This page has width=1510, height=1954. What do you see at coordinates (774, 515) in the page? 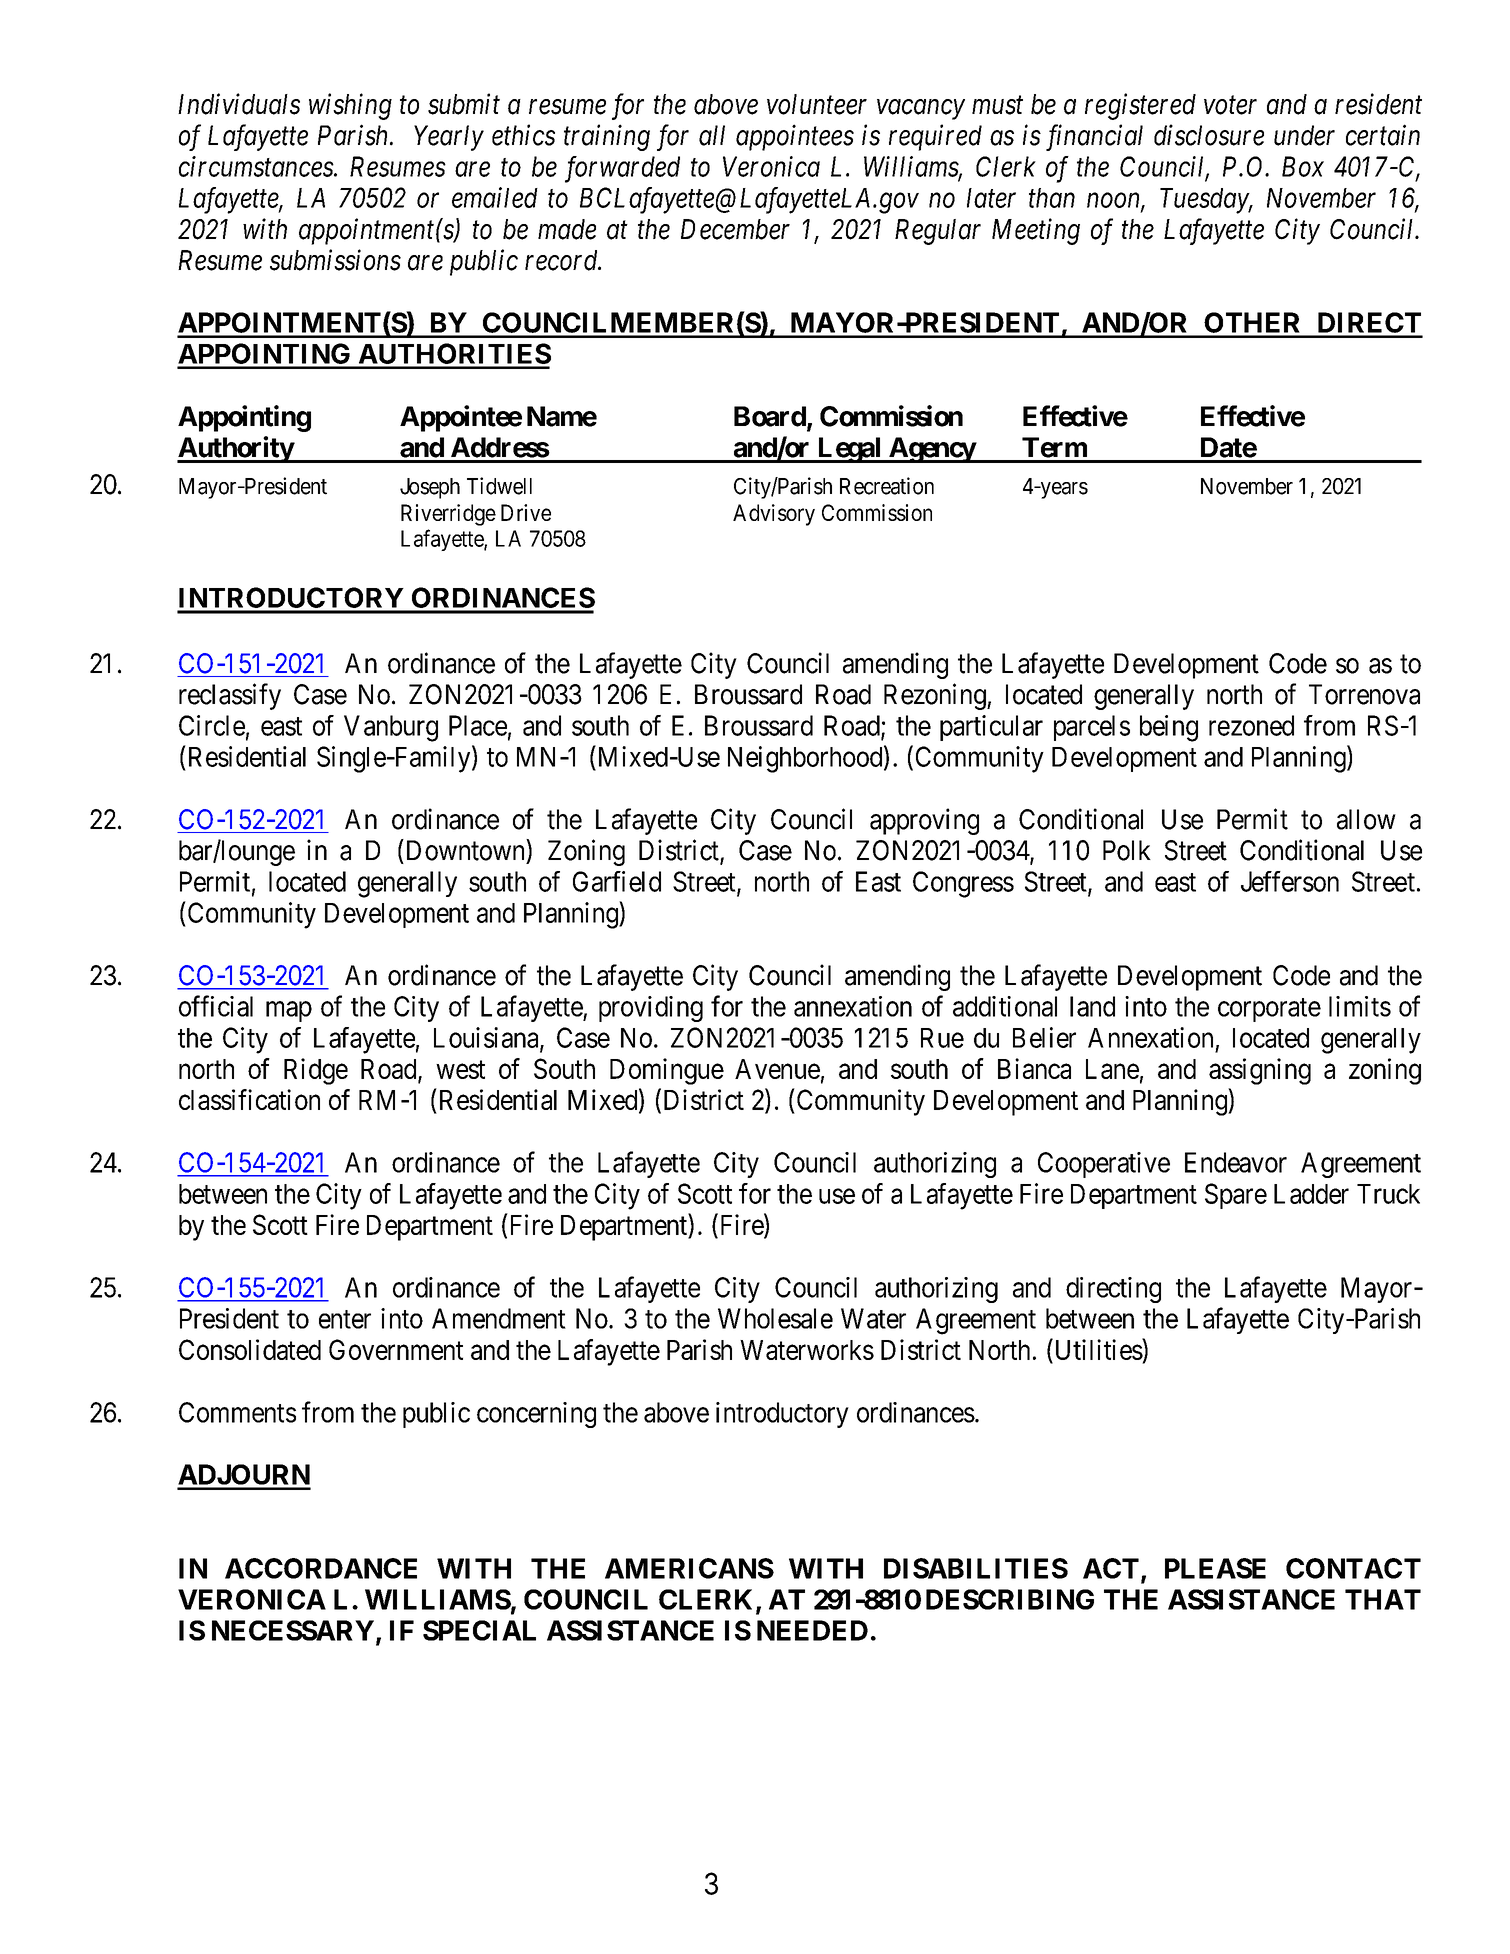
I see `Advisory` at bounding box center [774, 515].
